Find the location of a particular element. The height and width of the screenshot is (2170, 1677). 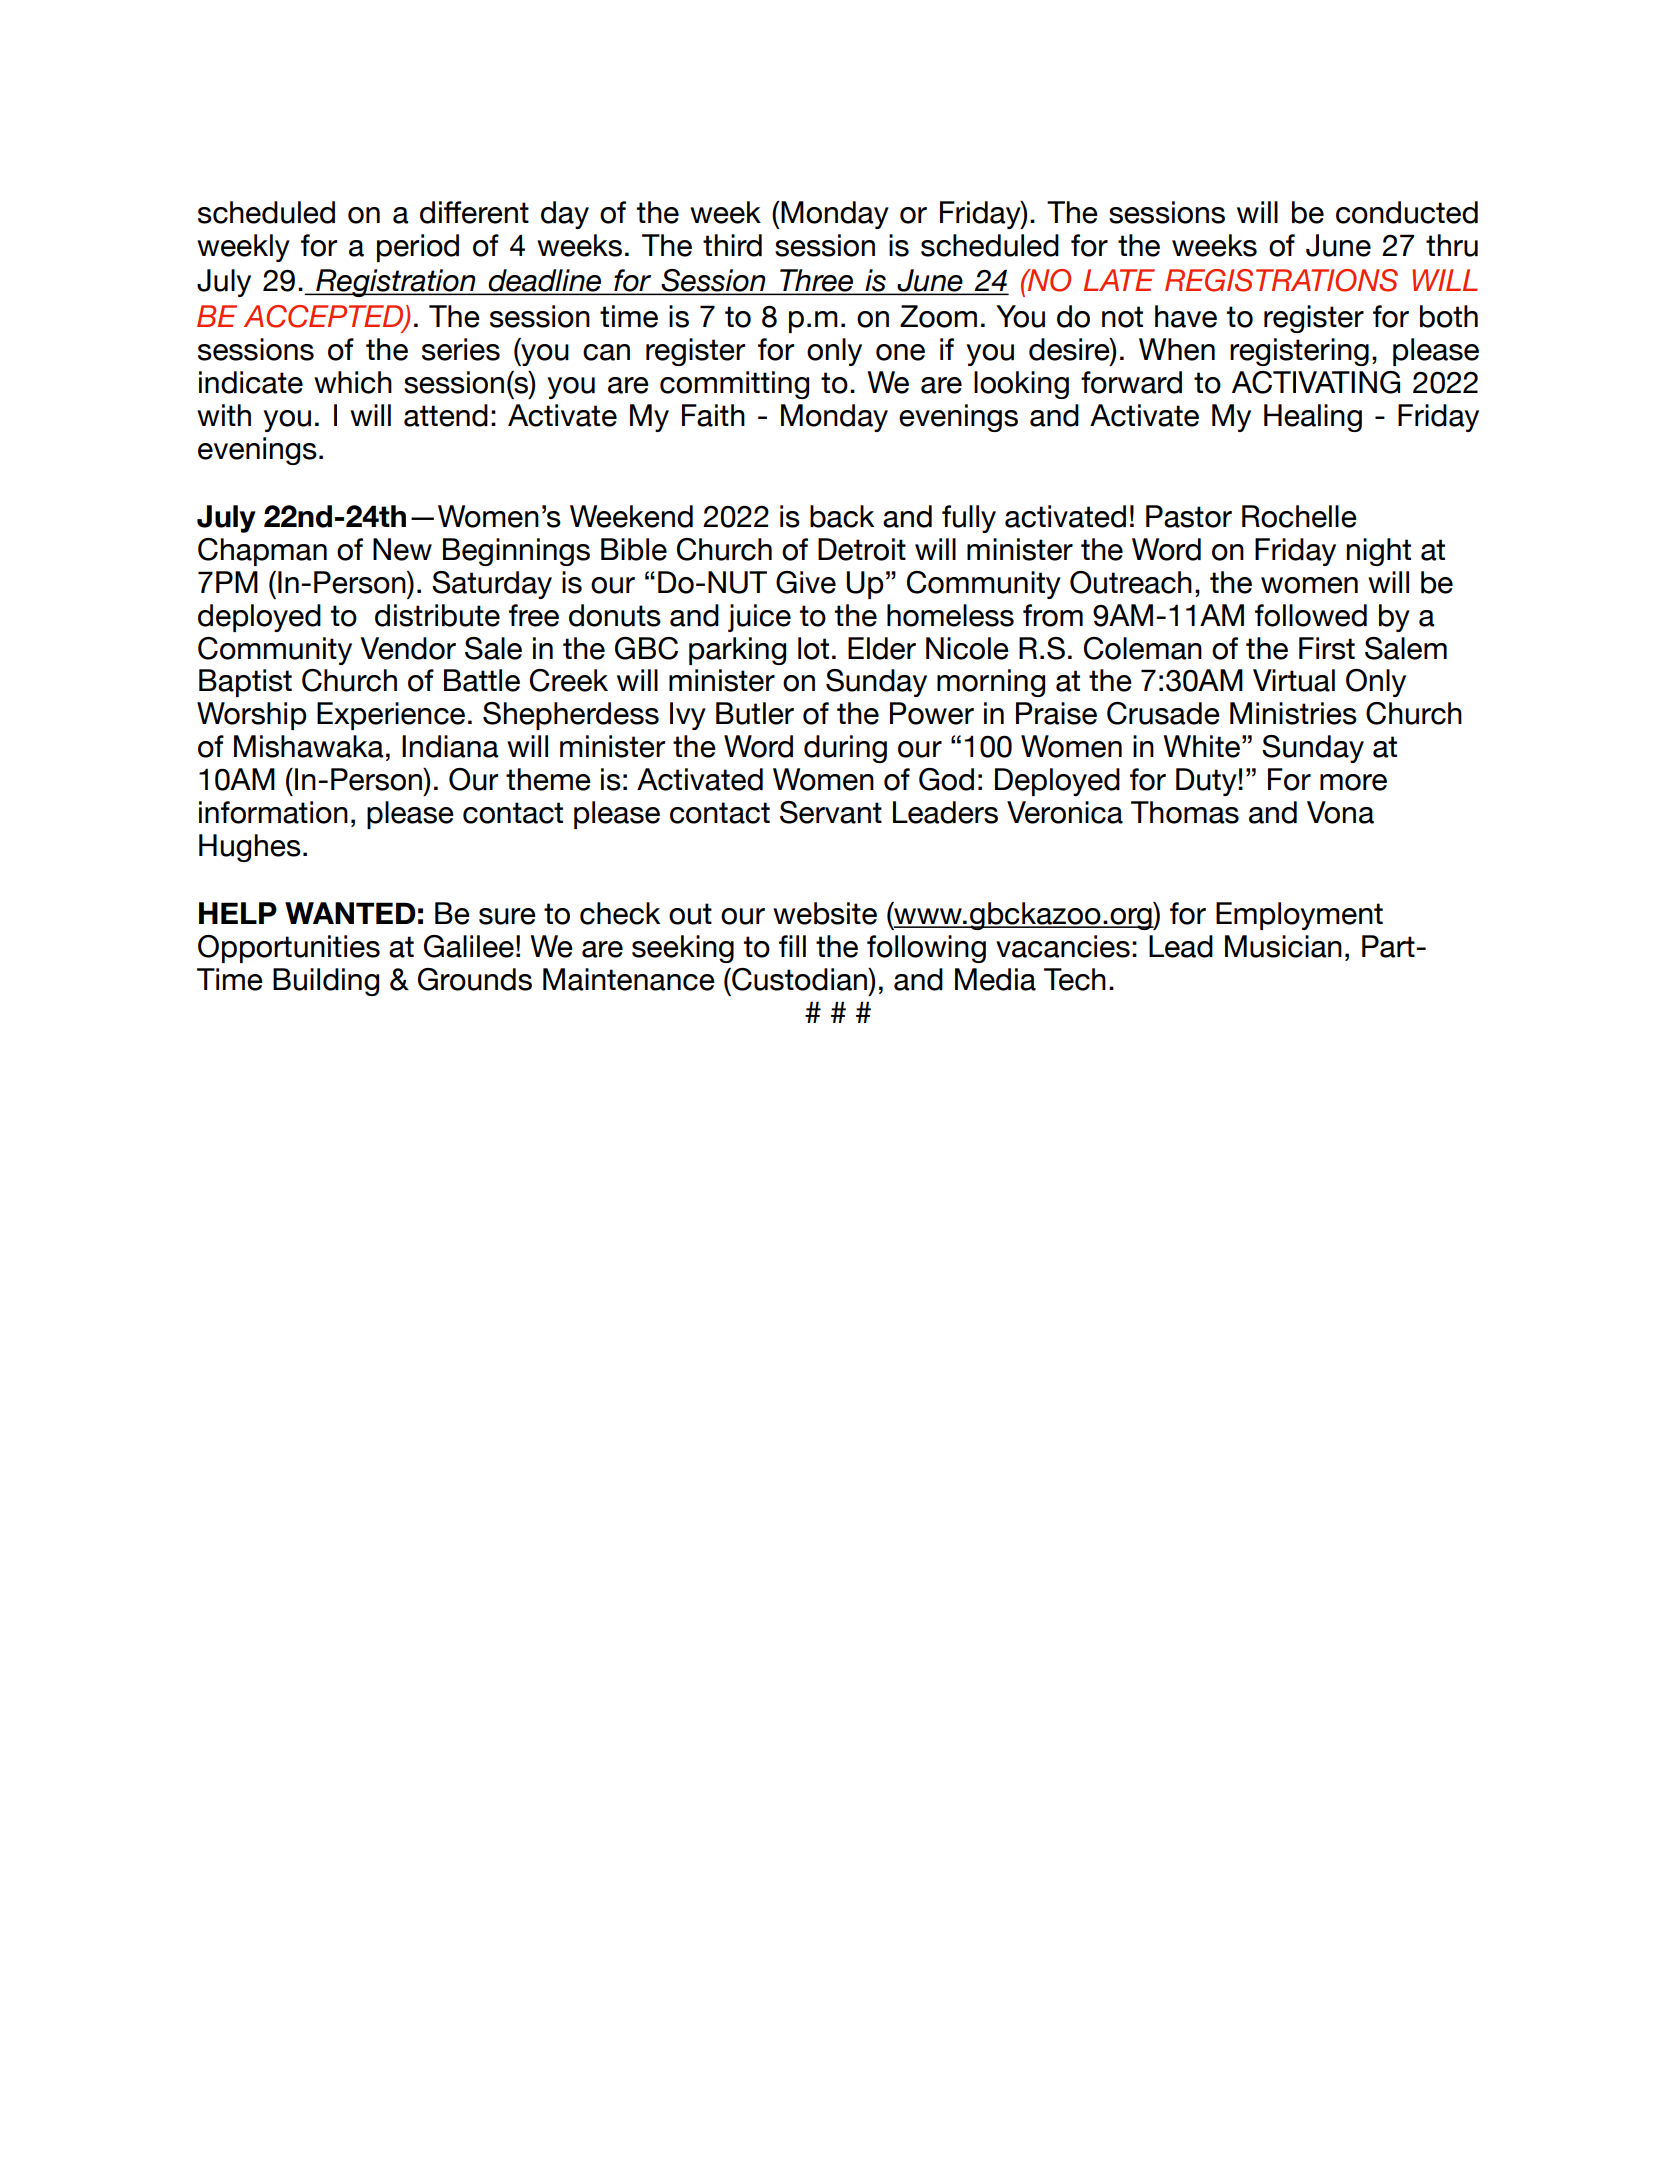

Custodian is located at coordinates (800, 979).
